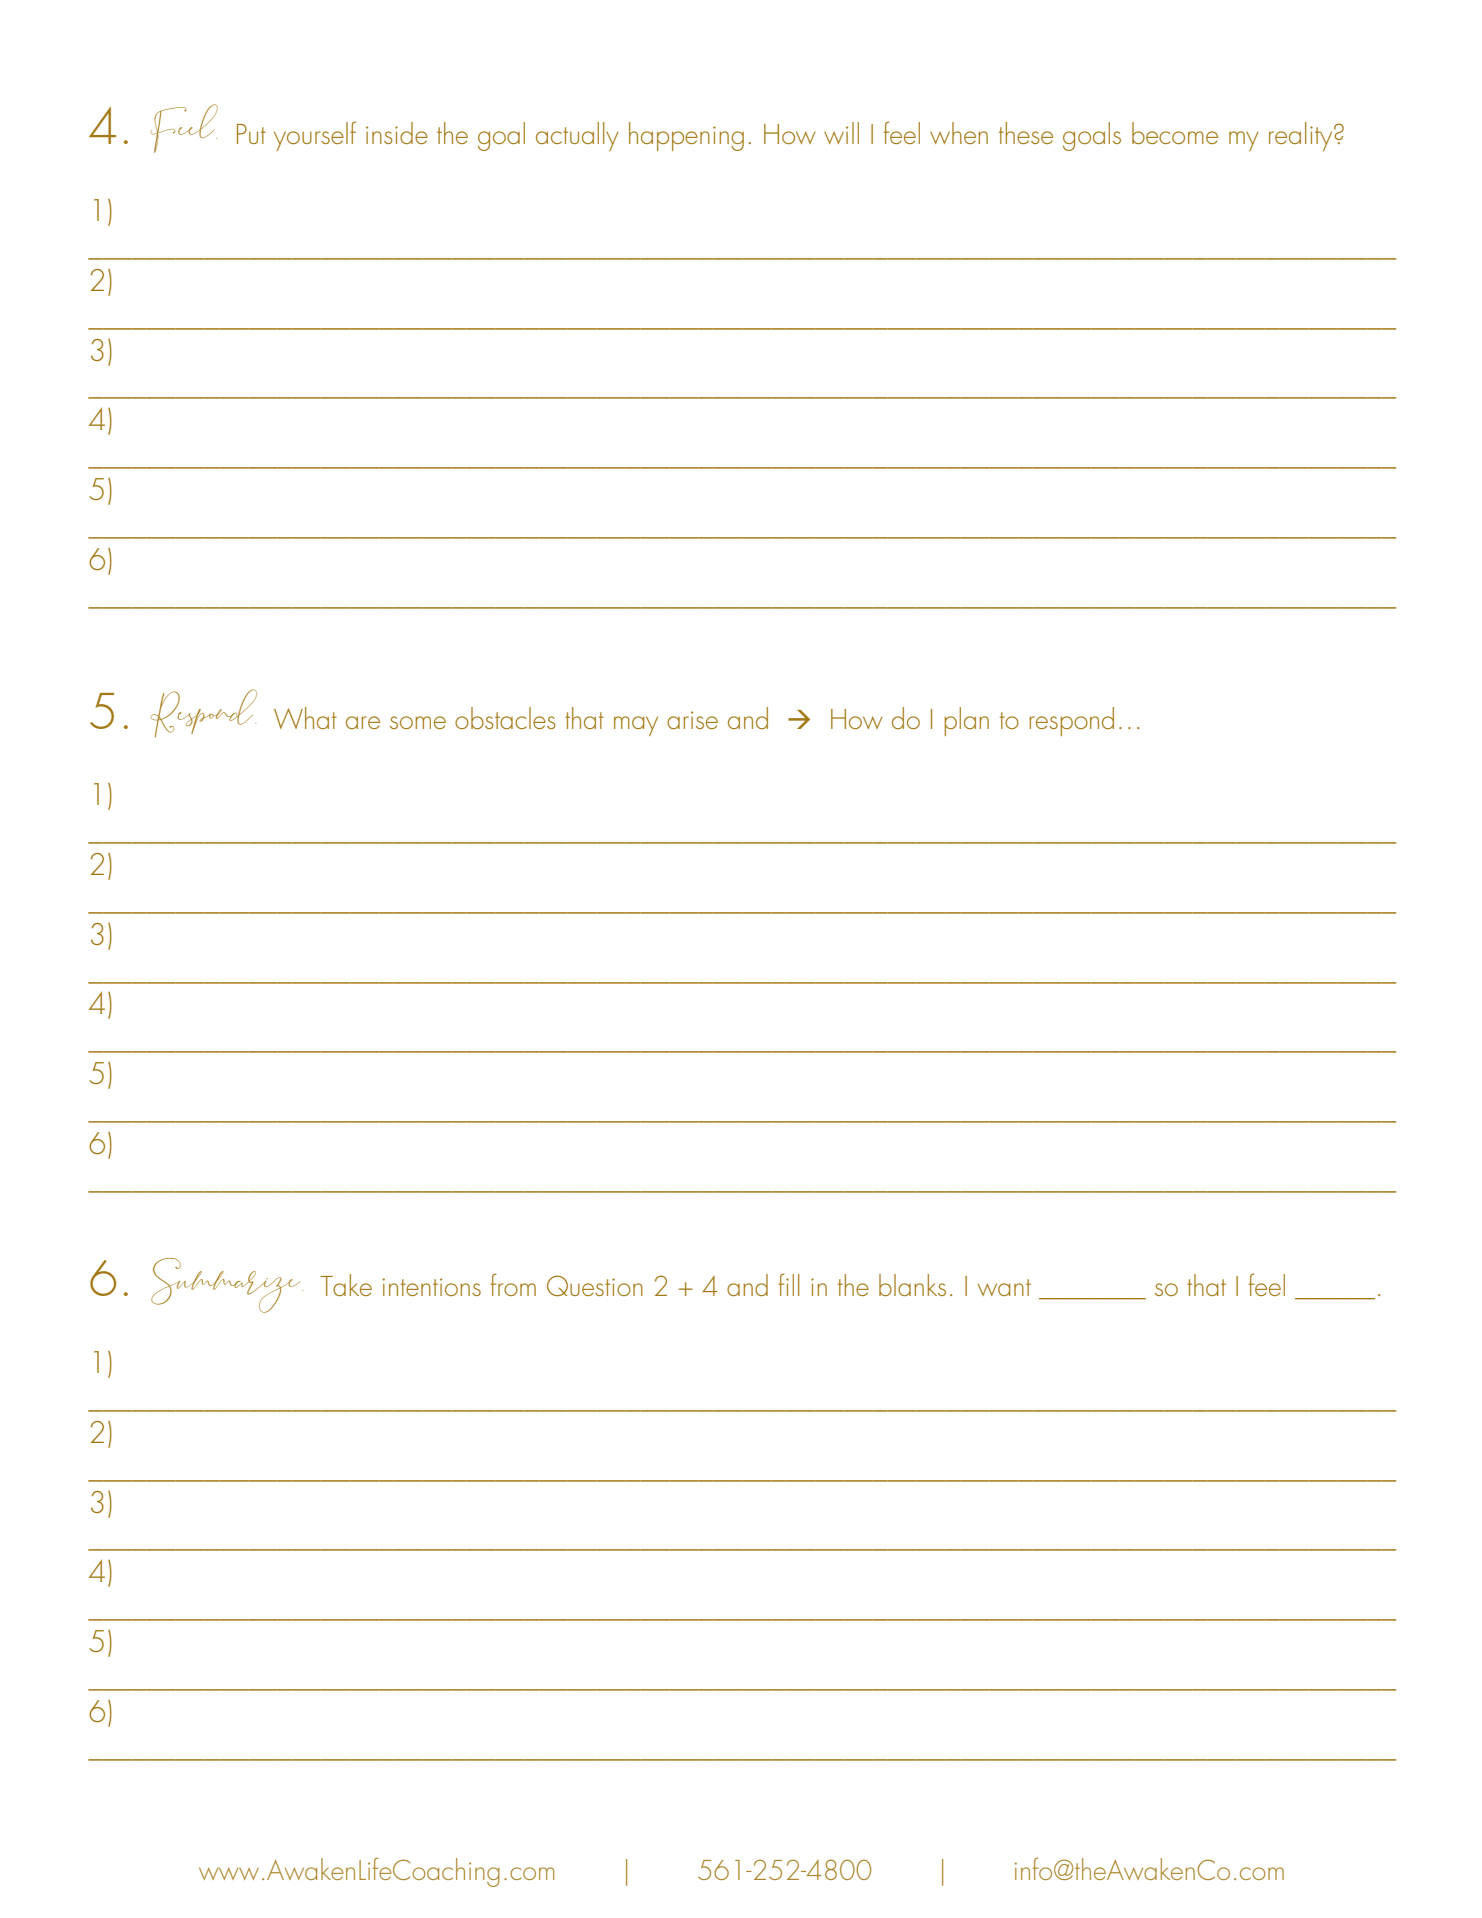 This document has height=1918, width=1482. Describe the element at coordinates (966, 721) in the document. I see `plan` at that location.
